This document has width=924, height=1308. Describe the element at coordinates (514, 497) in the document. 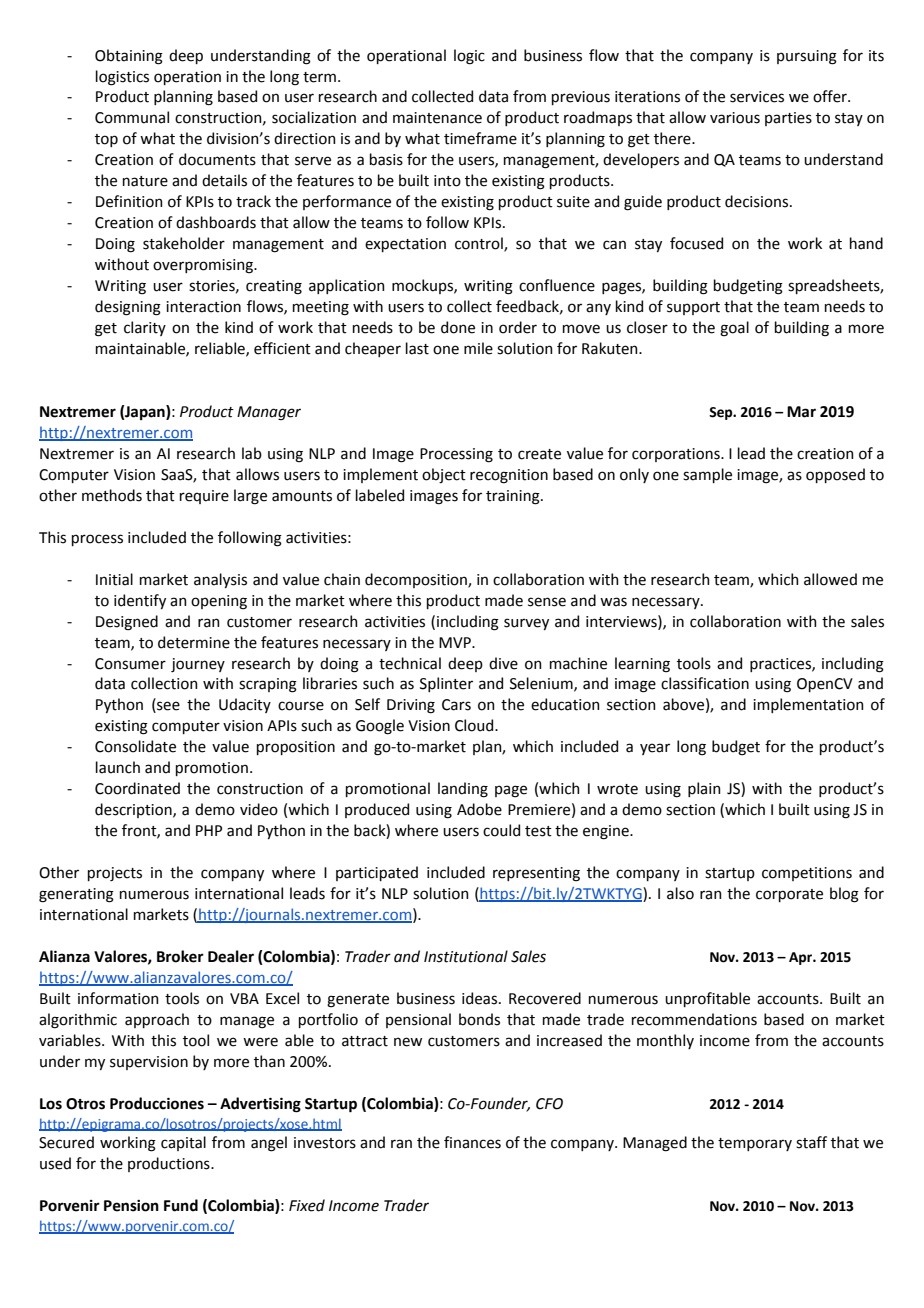

I see `training` at that location.
